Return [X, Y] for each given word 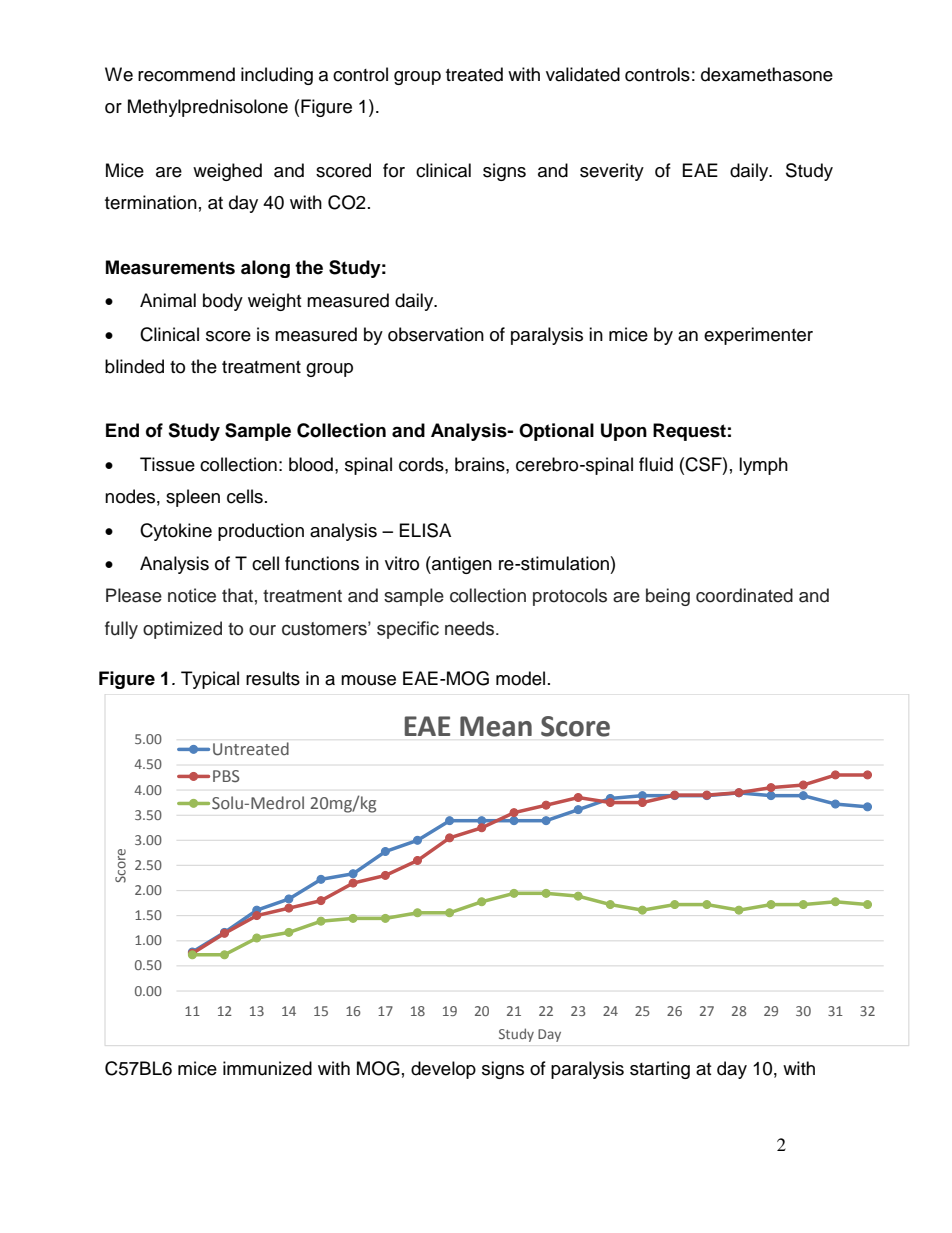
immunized [267, 1068]
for [394, 170]
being [668, 597]
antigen [461, 565]
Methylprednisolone [208, 108]
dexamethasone [767, 74]
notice [192, 595]
